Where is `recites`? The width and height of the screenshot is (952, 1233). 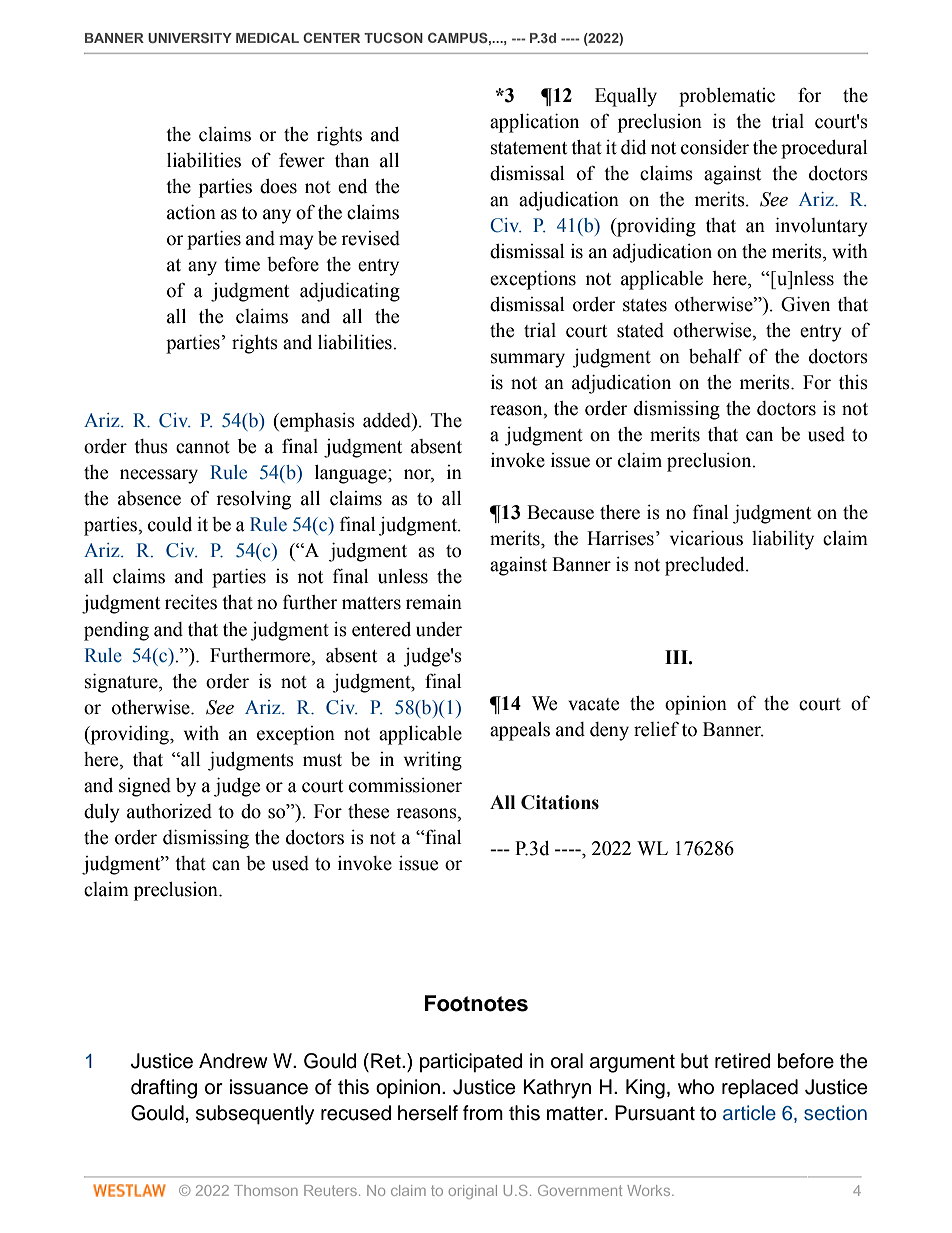
recites is located at coordinates (191, 602).
